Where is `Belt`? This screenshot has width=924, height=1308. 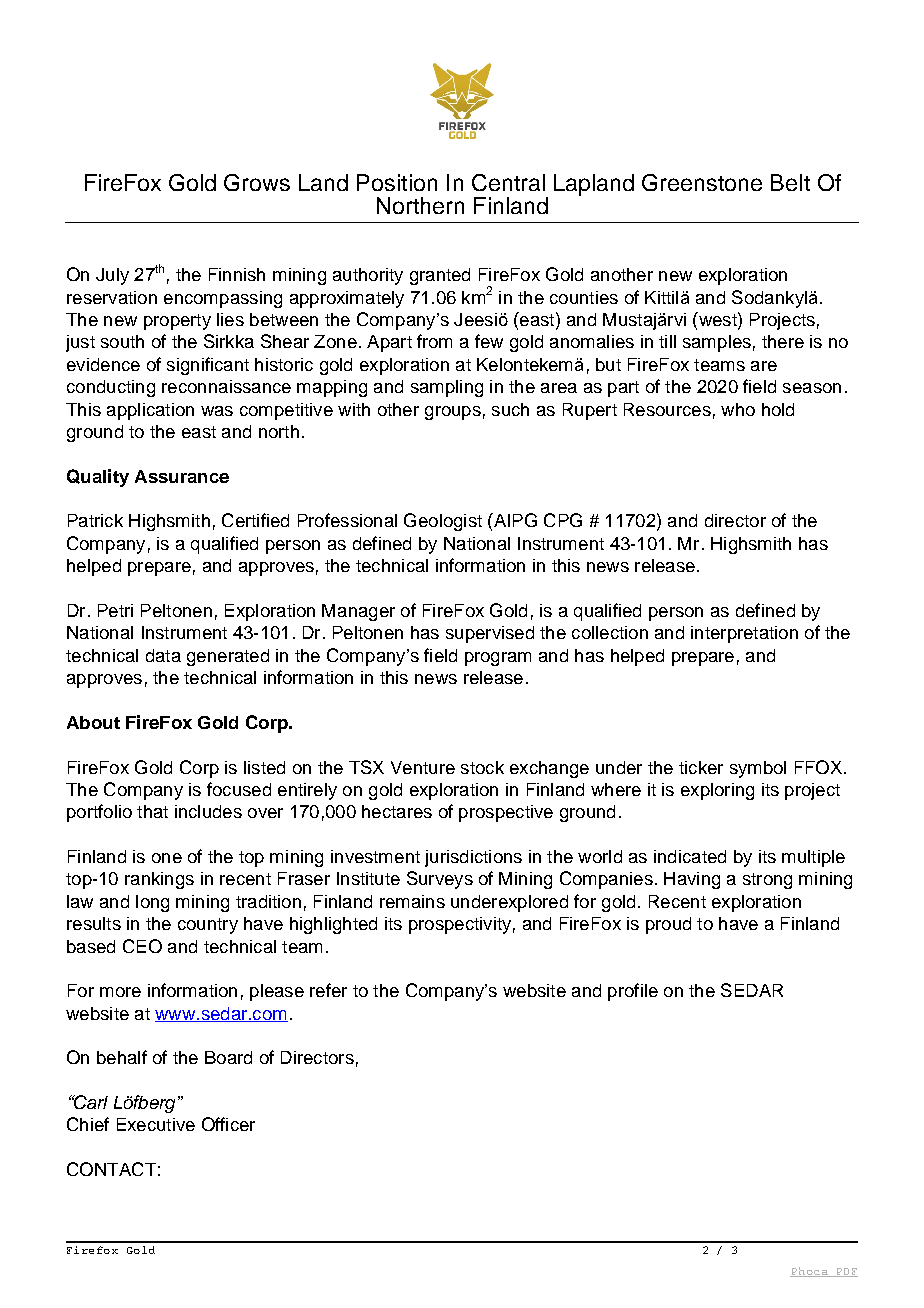
Belt is located at coordinates (790, 182).
